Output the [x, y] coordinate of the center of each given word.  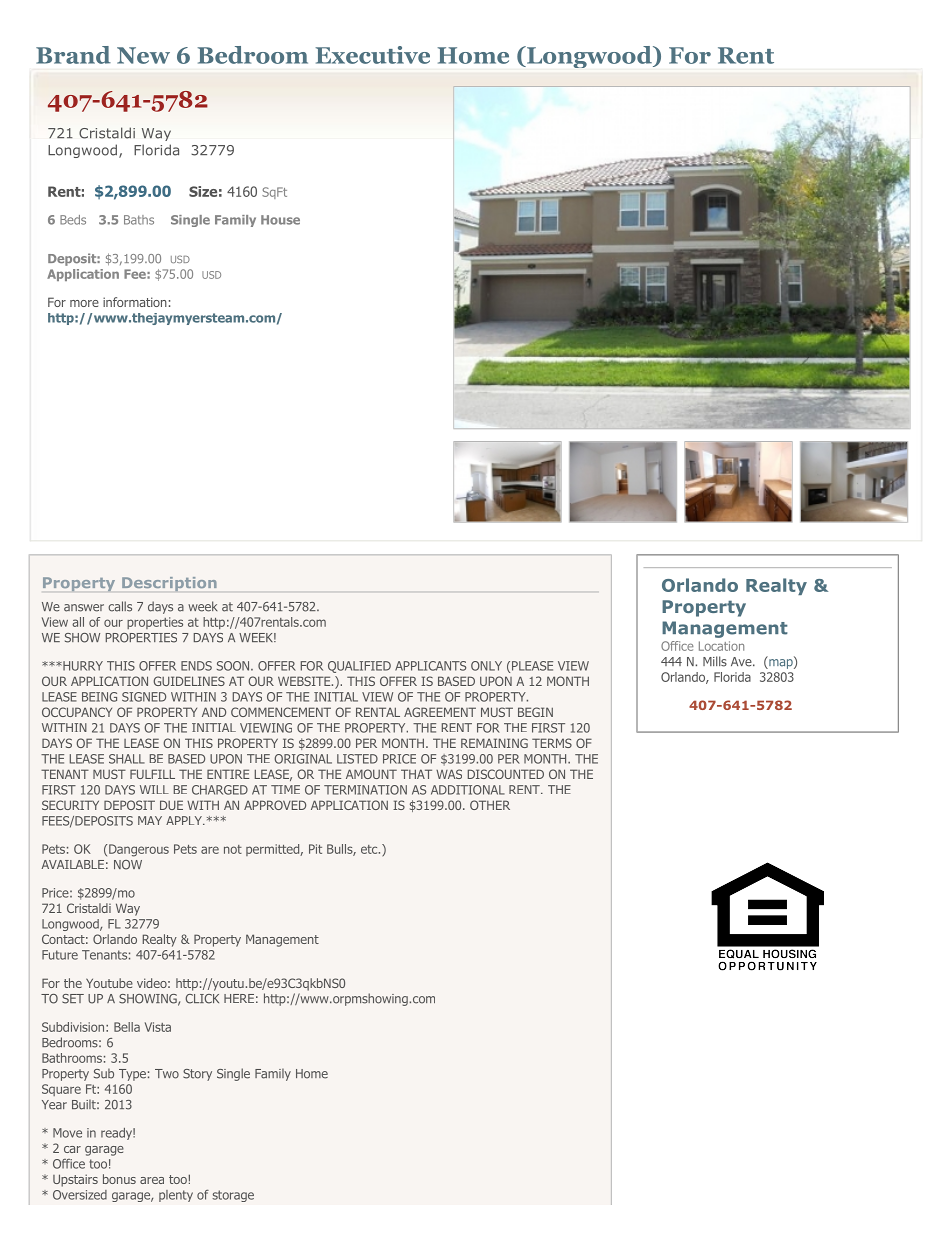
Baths [139, 220]
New [143, 55]
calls [120, 606]
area [152, 1180]
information [135, 302]
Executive [373, 55]
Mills [715, 661]
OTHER [490, 805]
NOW [128, 865]
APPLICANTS [430, 666]
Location [721, 646]
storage [233, 1196]
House [280, 220]
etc [370, 849]
